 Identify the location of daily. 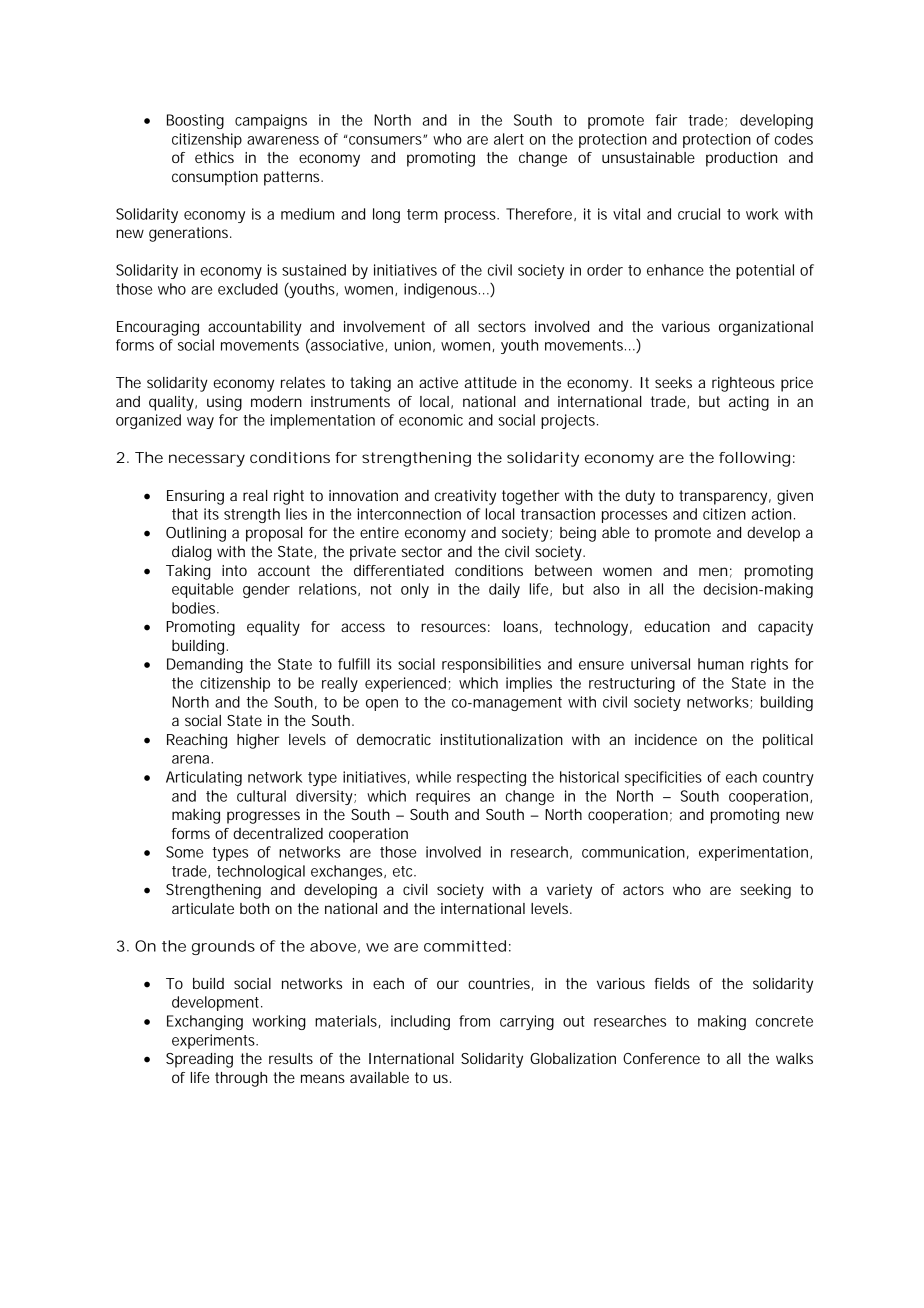
(504, 590).
